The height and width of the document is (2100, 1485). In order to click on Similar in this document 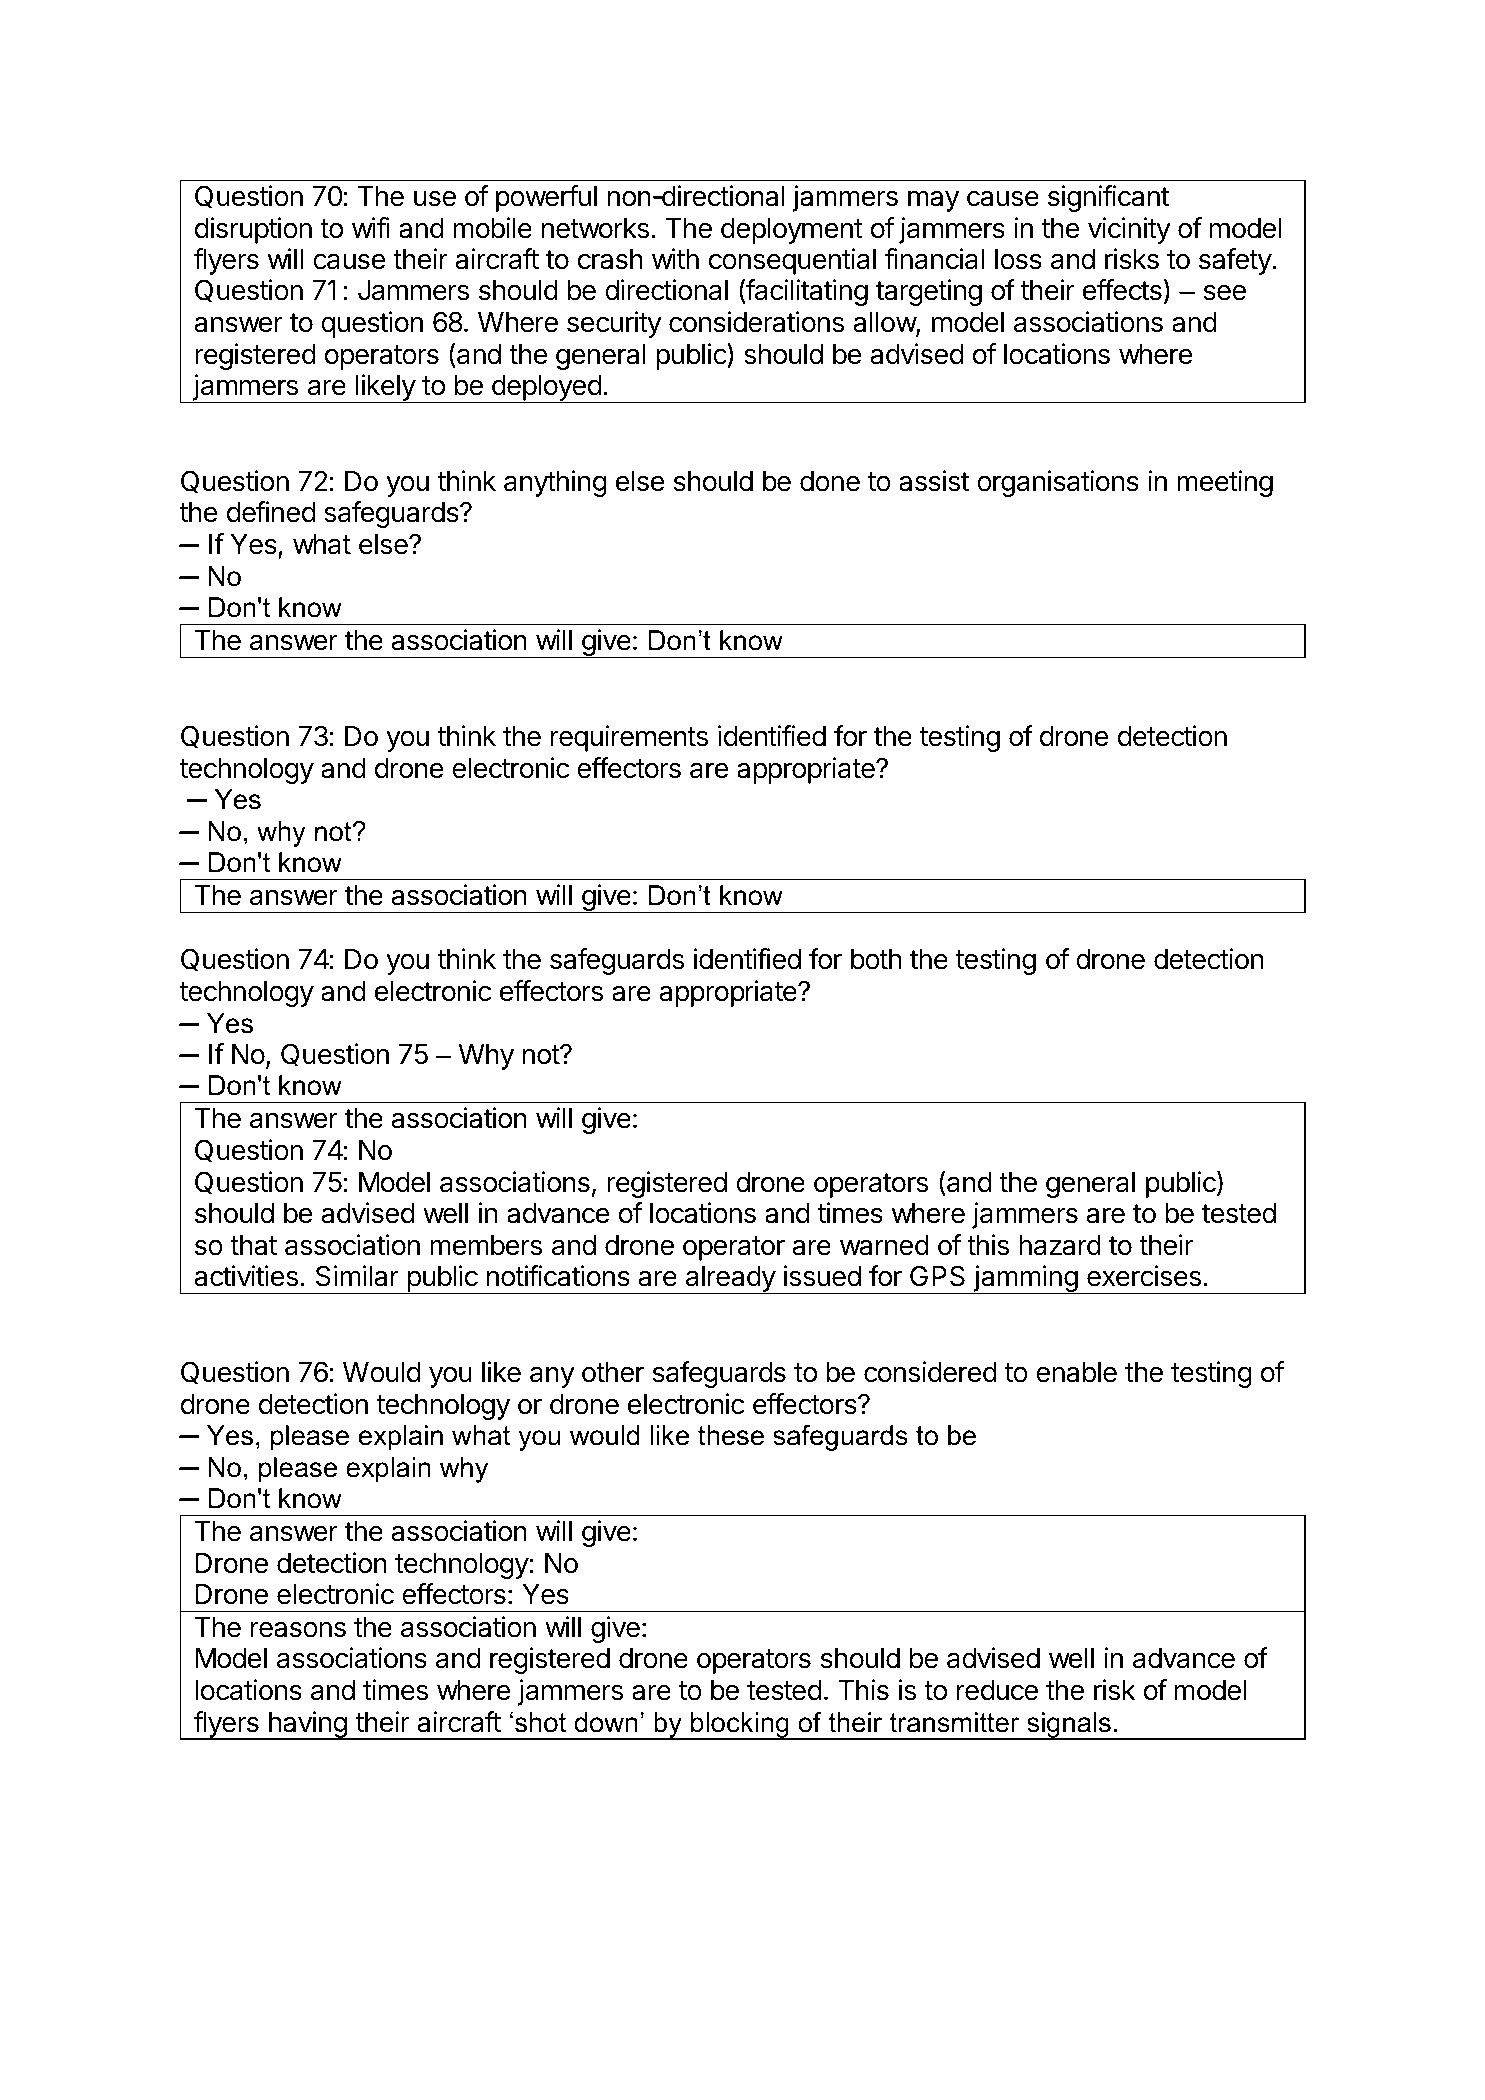, I will do `click(357, 1276)`.
